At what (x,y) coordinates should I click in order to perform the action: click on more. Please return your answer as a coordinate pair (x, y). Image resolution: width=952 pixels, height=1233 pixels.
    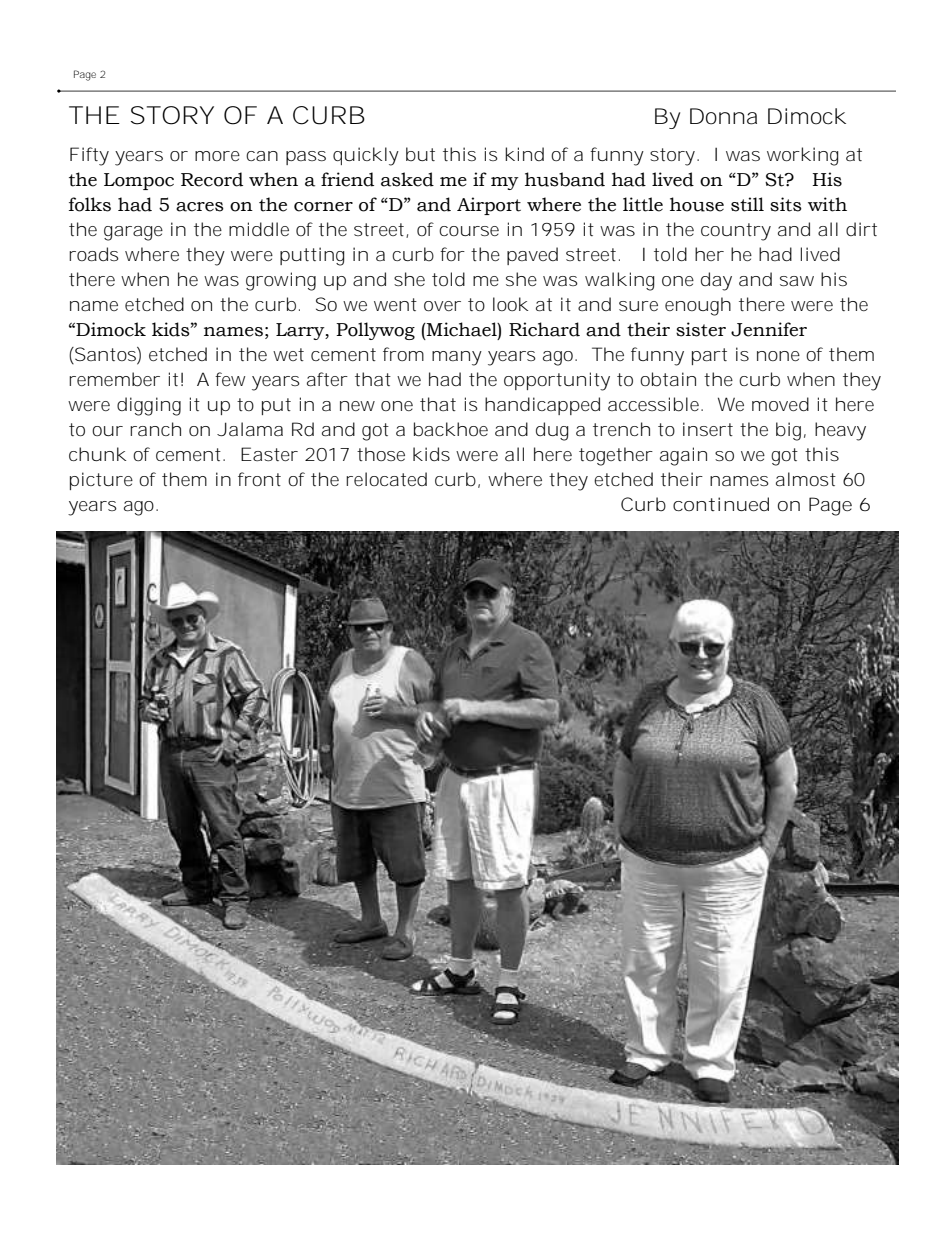
    Looking at the image, I should click on (217, 156).
